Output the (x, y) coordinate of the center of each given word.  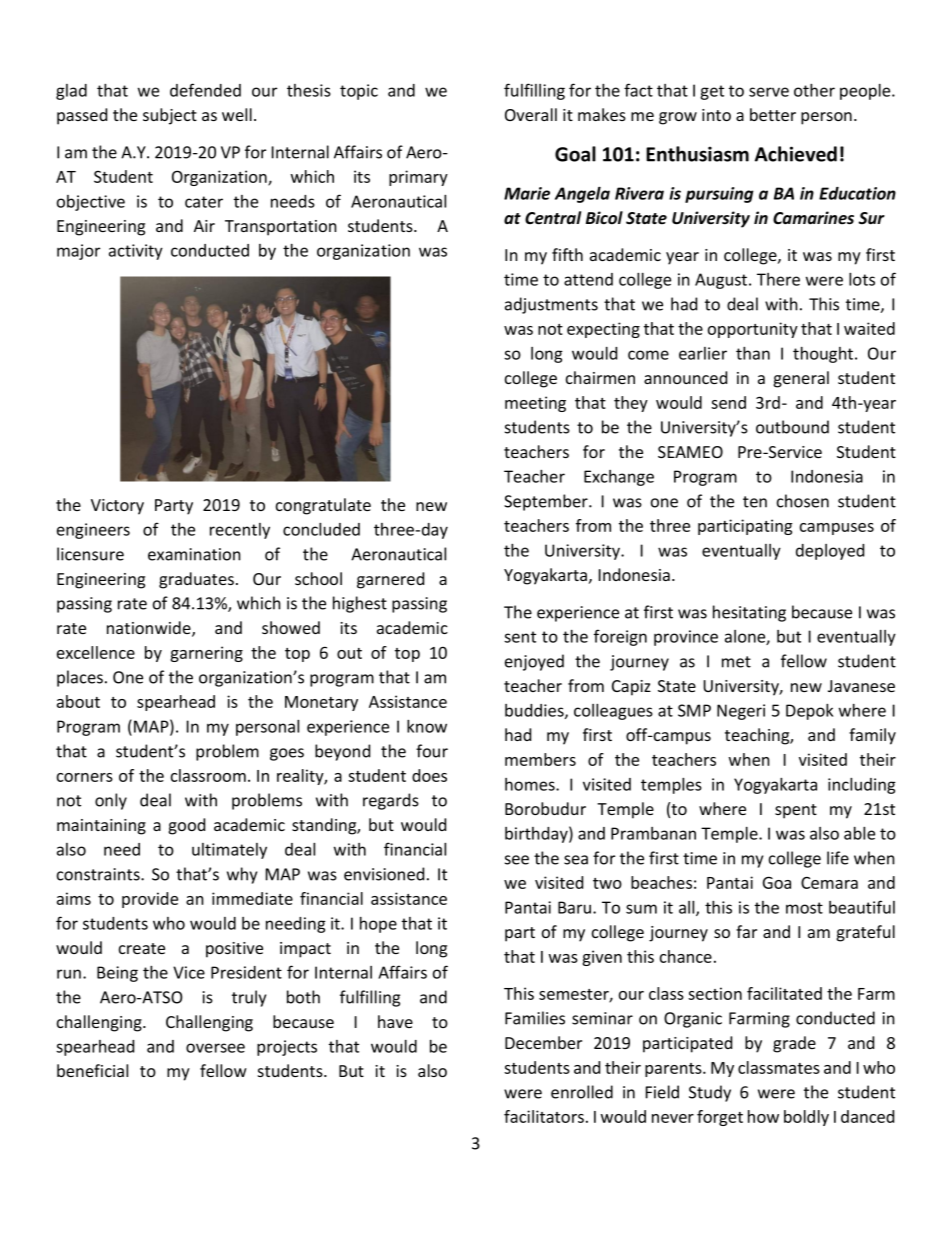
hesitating (749, 613)
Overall (531, 114)
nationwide (150, 629)
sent (520, 637)
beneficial (92, 1070)
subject (170, 116)
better (773, 114)
